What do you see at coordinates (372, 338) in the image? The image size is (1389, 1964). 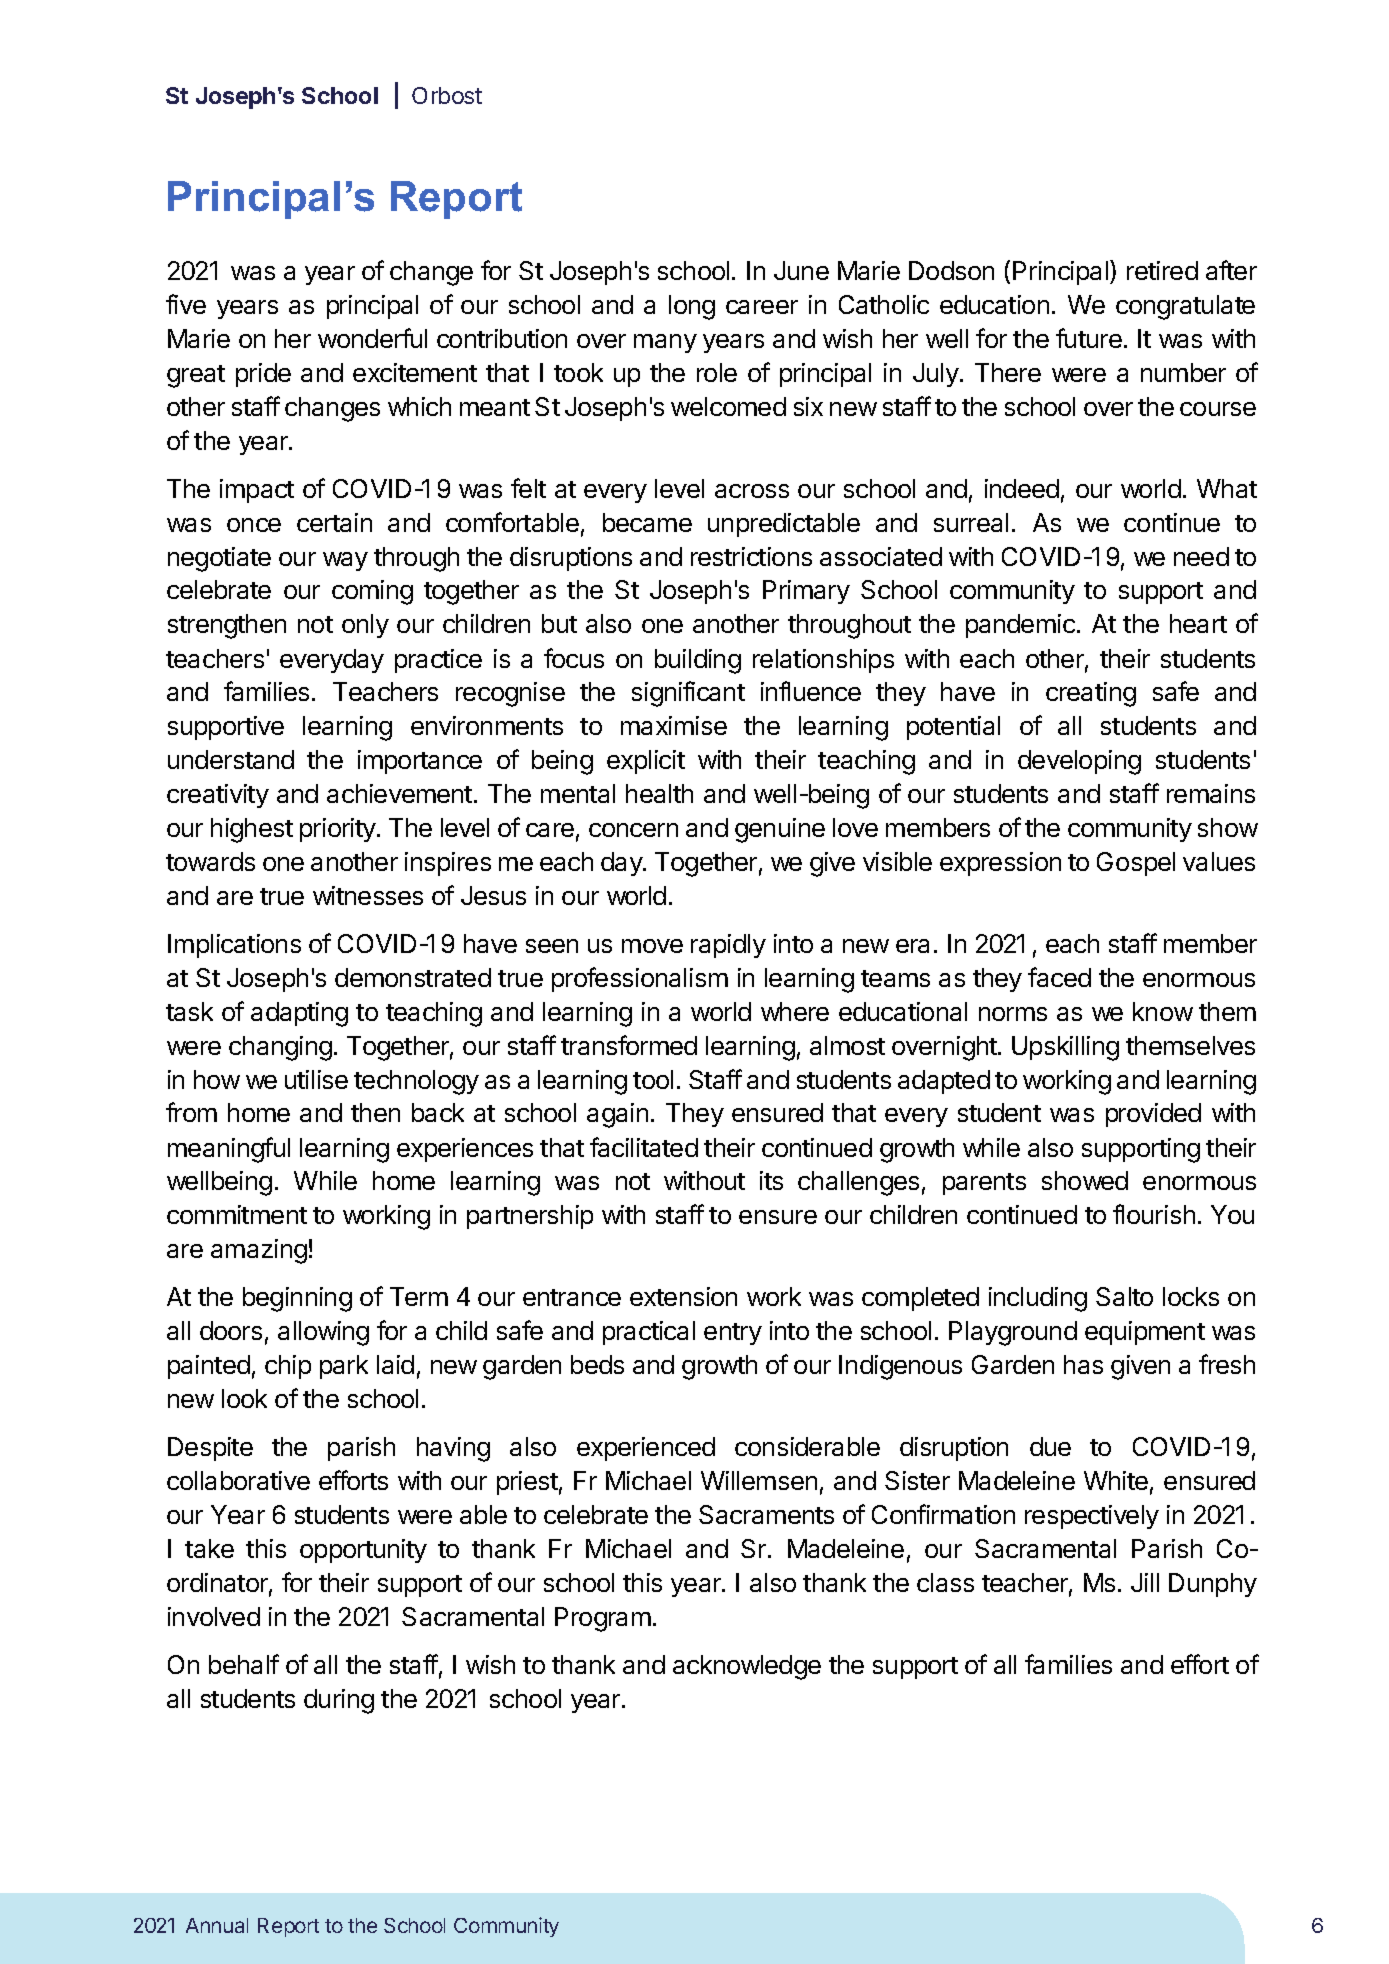 I see `wonderful` at bounding box center [372, 338].
